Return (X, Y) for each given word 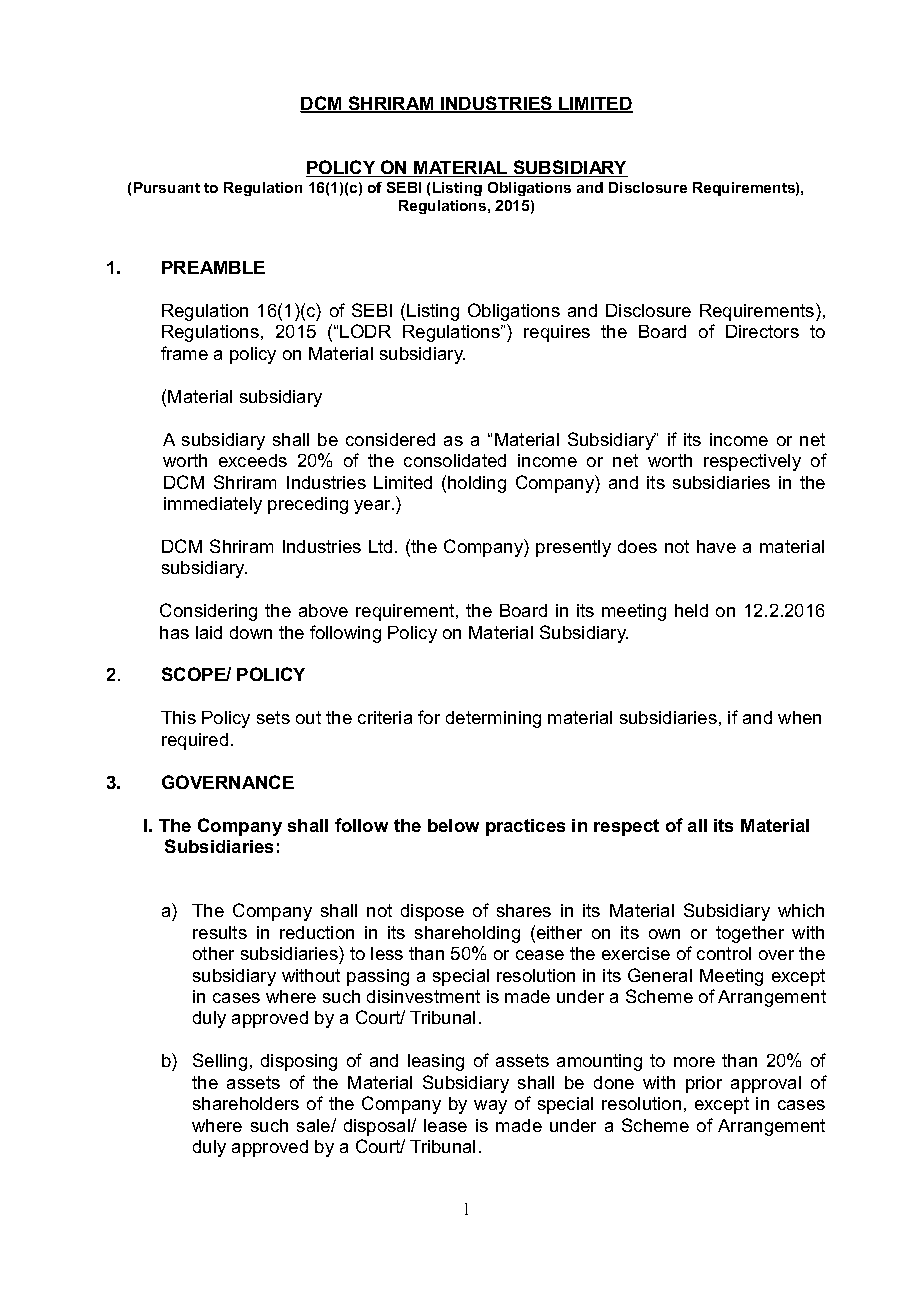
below (453, 825)
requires (557, 333)
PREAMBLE (213, 267)
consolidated (455, 460)
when (799, 717)
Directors (762, 331)
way (490, 1107)
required (195, 741)
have (716, 546)
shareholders (246, 1103)
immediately (213, 505)
